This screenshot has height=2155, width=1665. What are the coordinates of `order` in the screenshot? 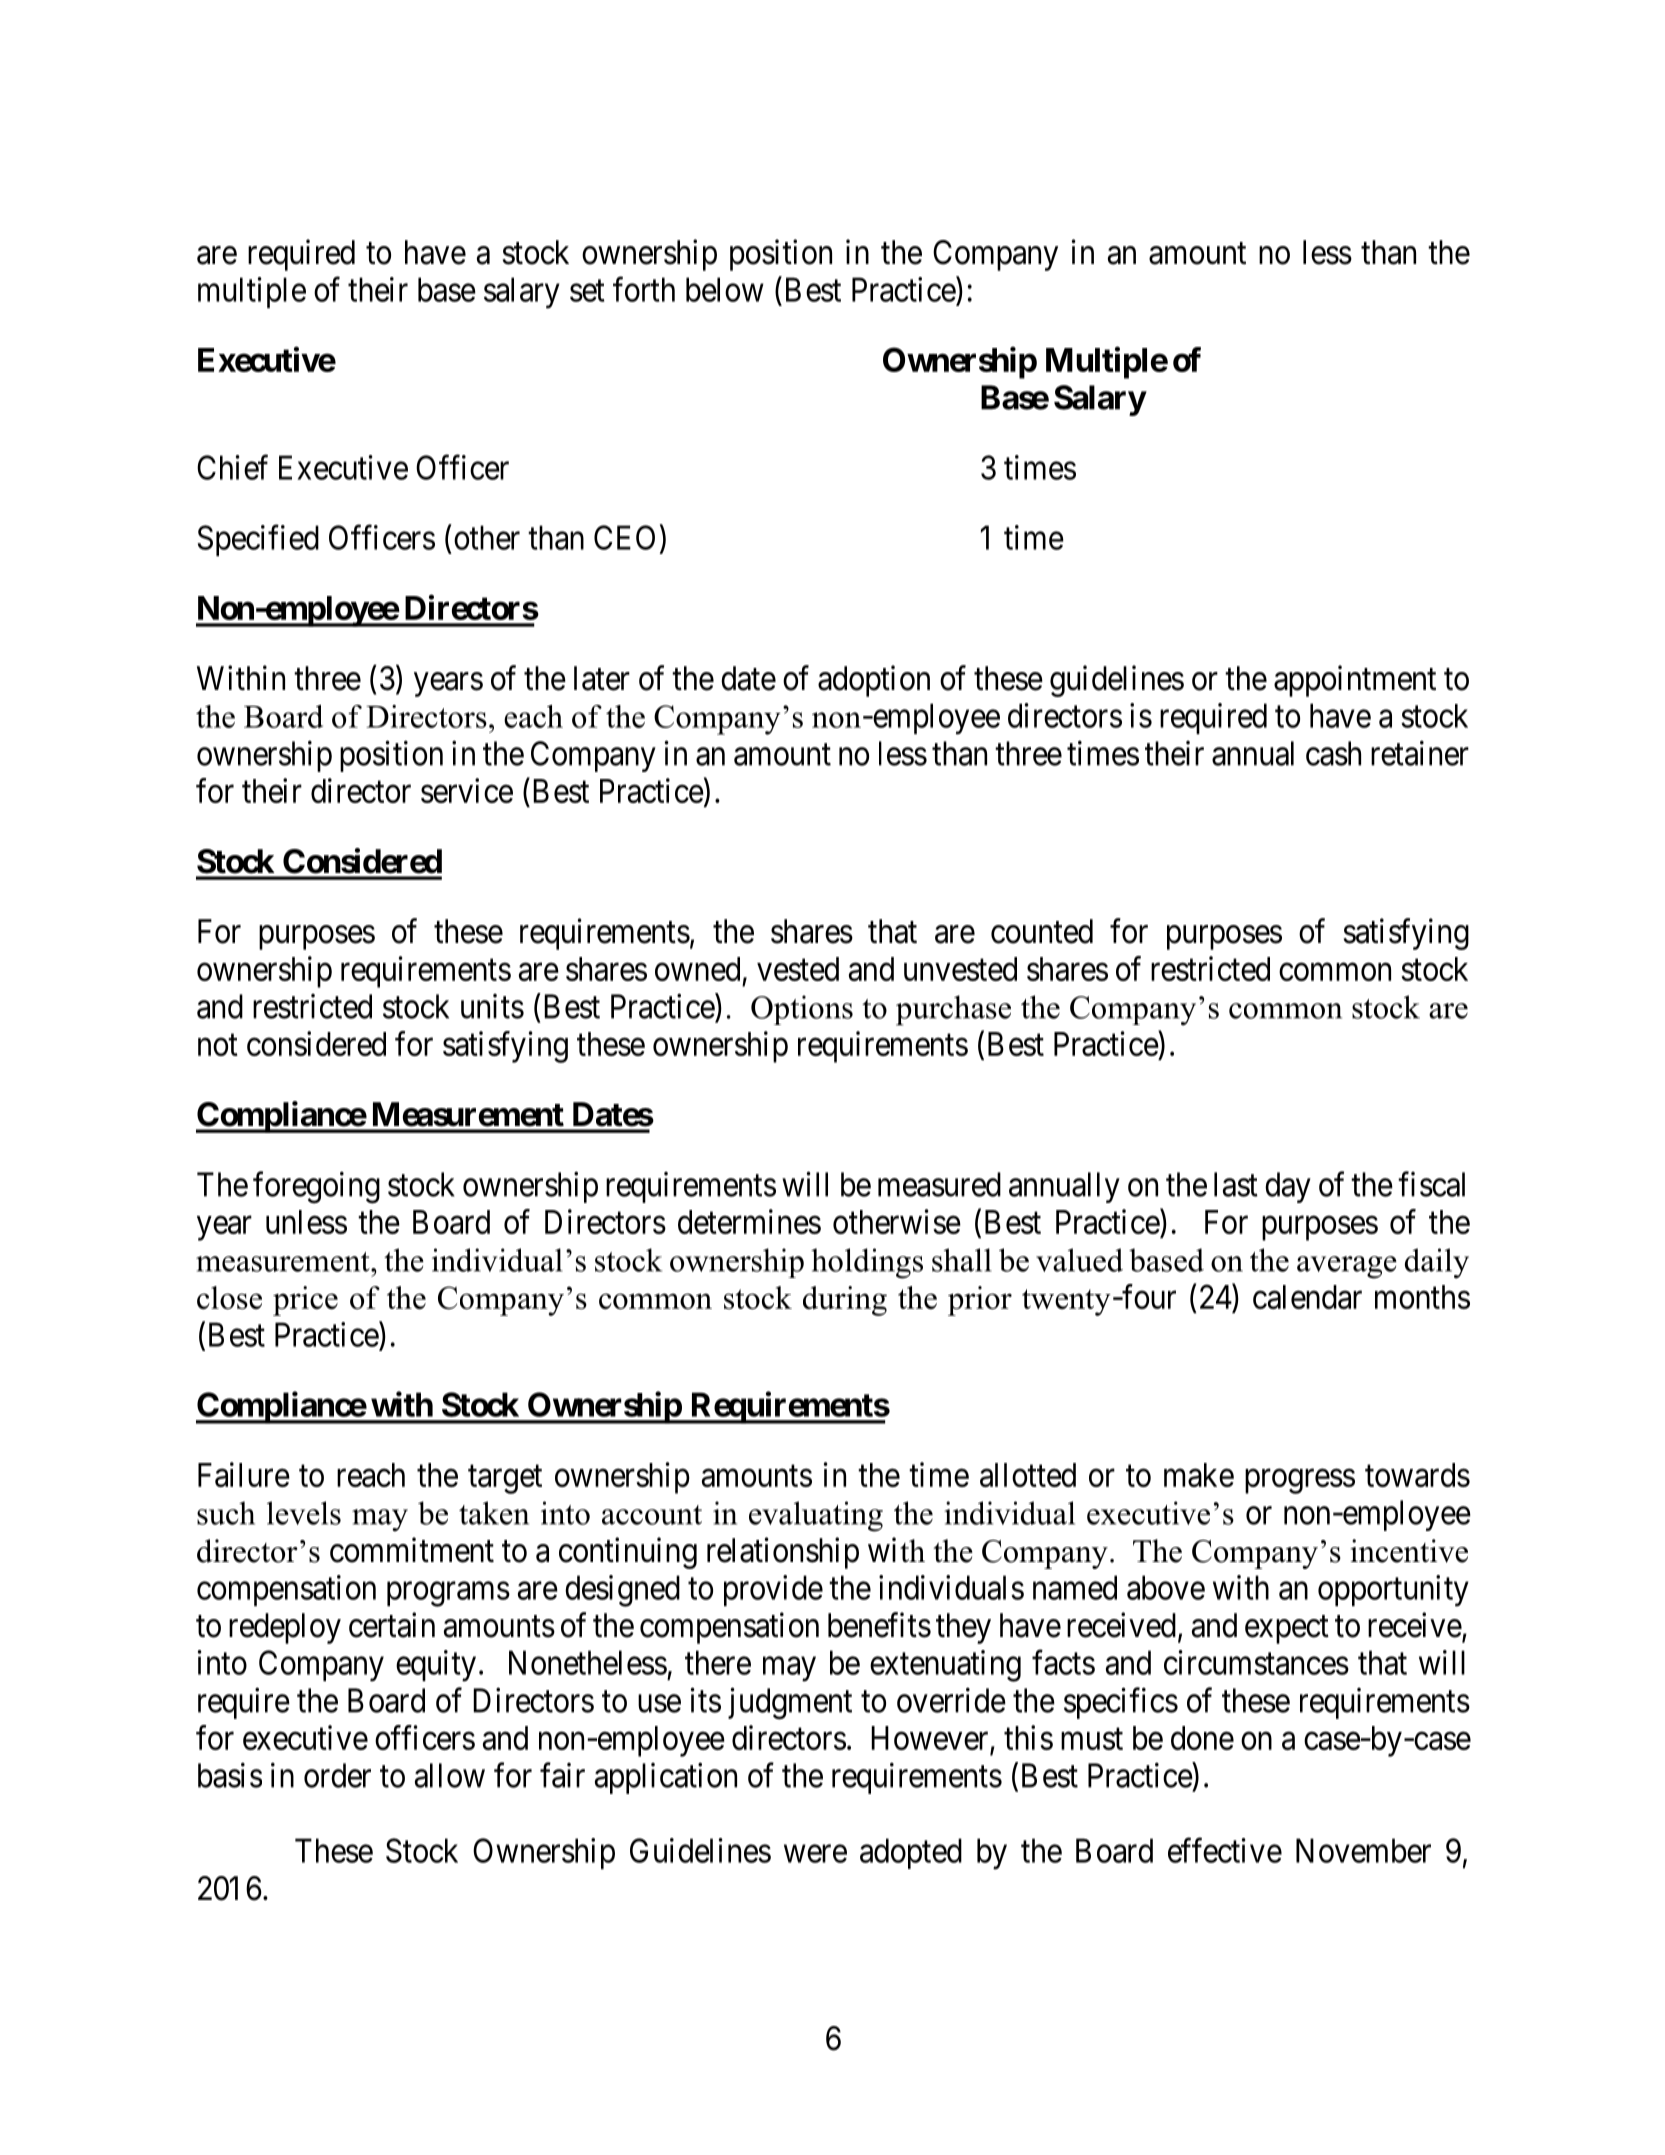 It's located at (337, 1775).
